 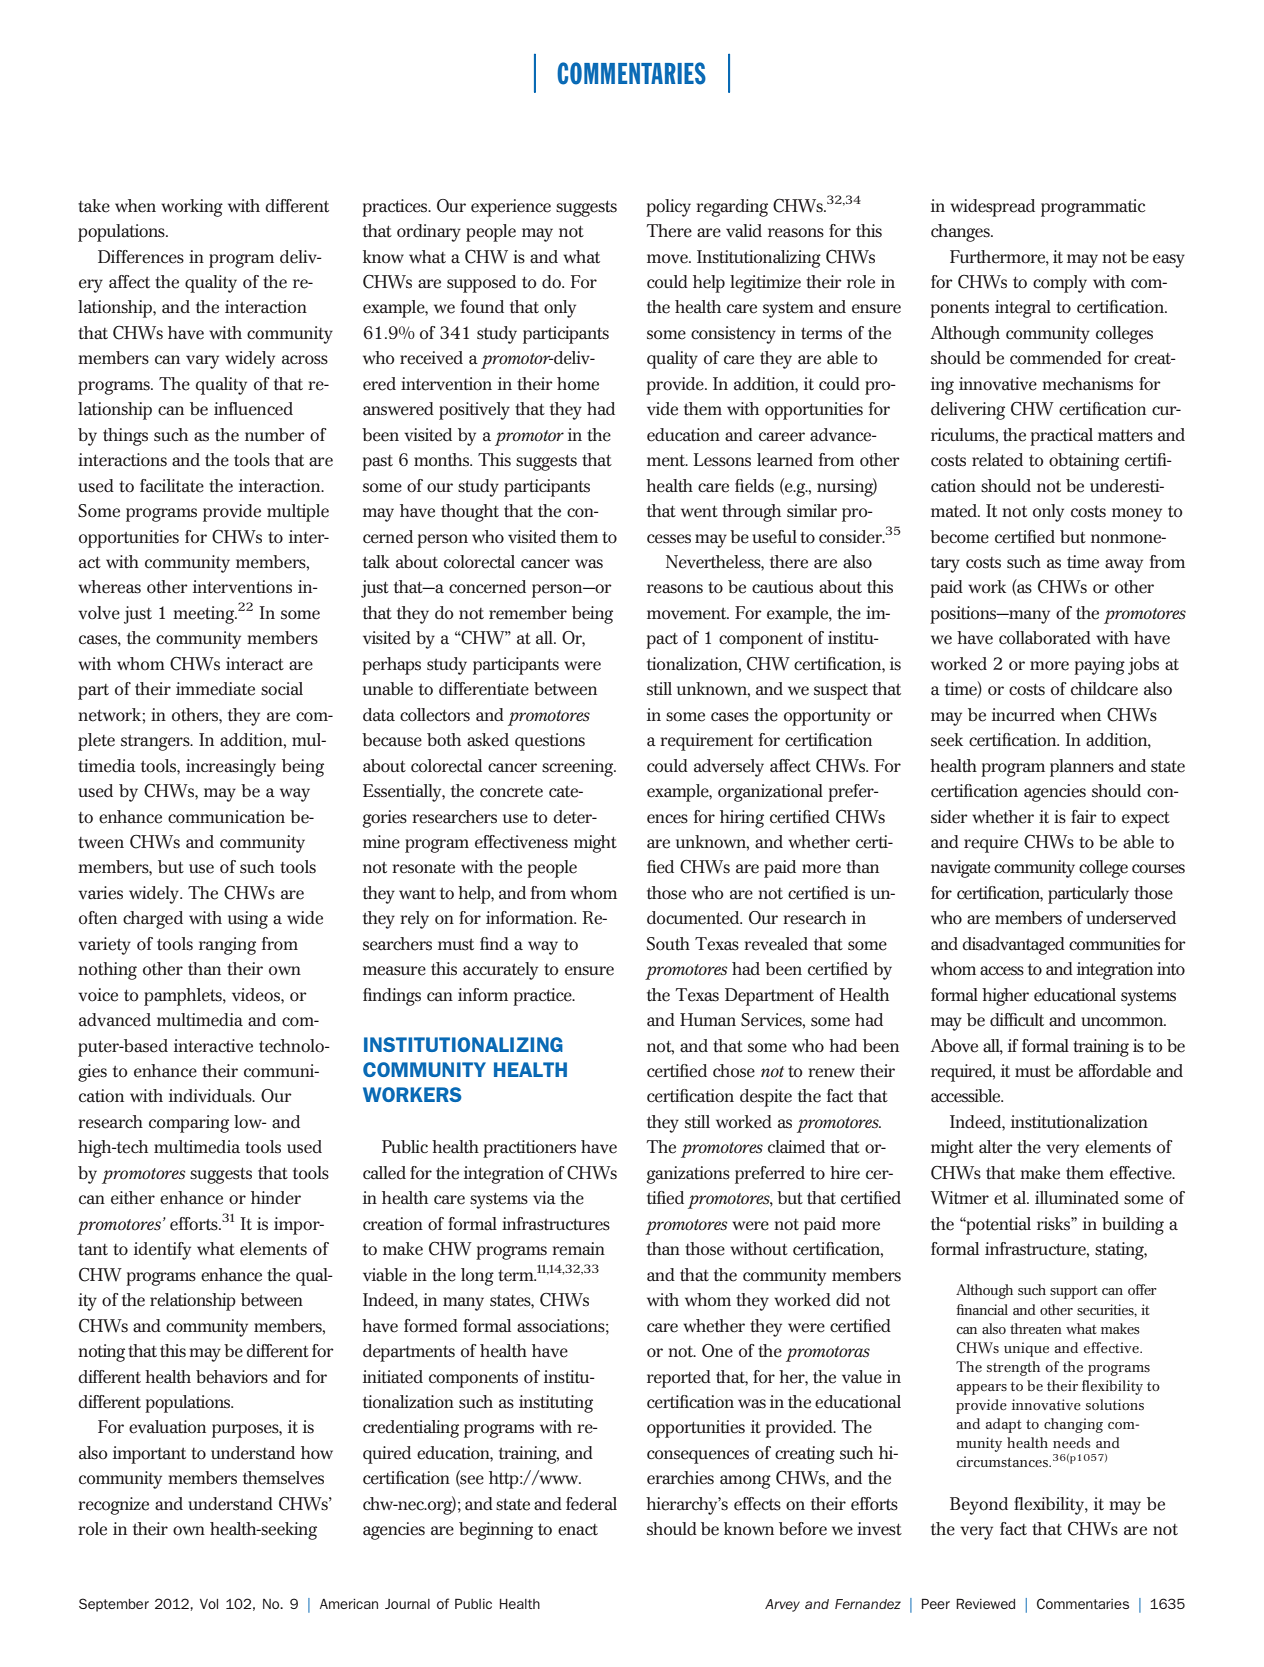 What do you see at coordinates (578, 1530) in the document?
I see `enact` at bounding box center [578, 1530].
